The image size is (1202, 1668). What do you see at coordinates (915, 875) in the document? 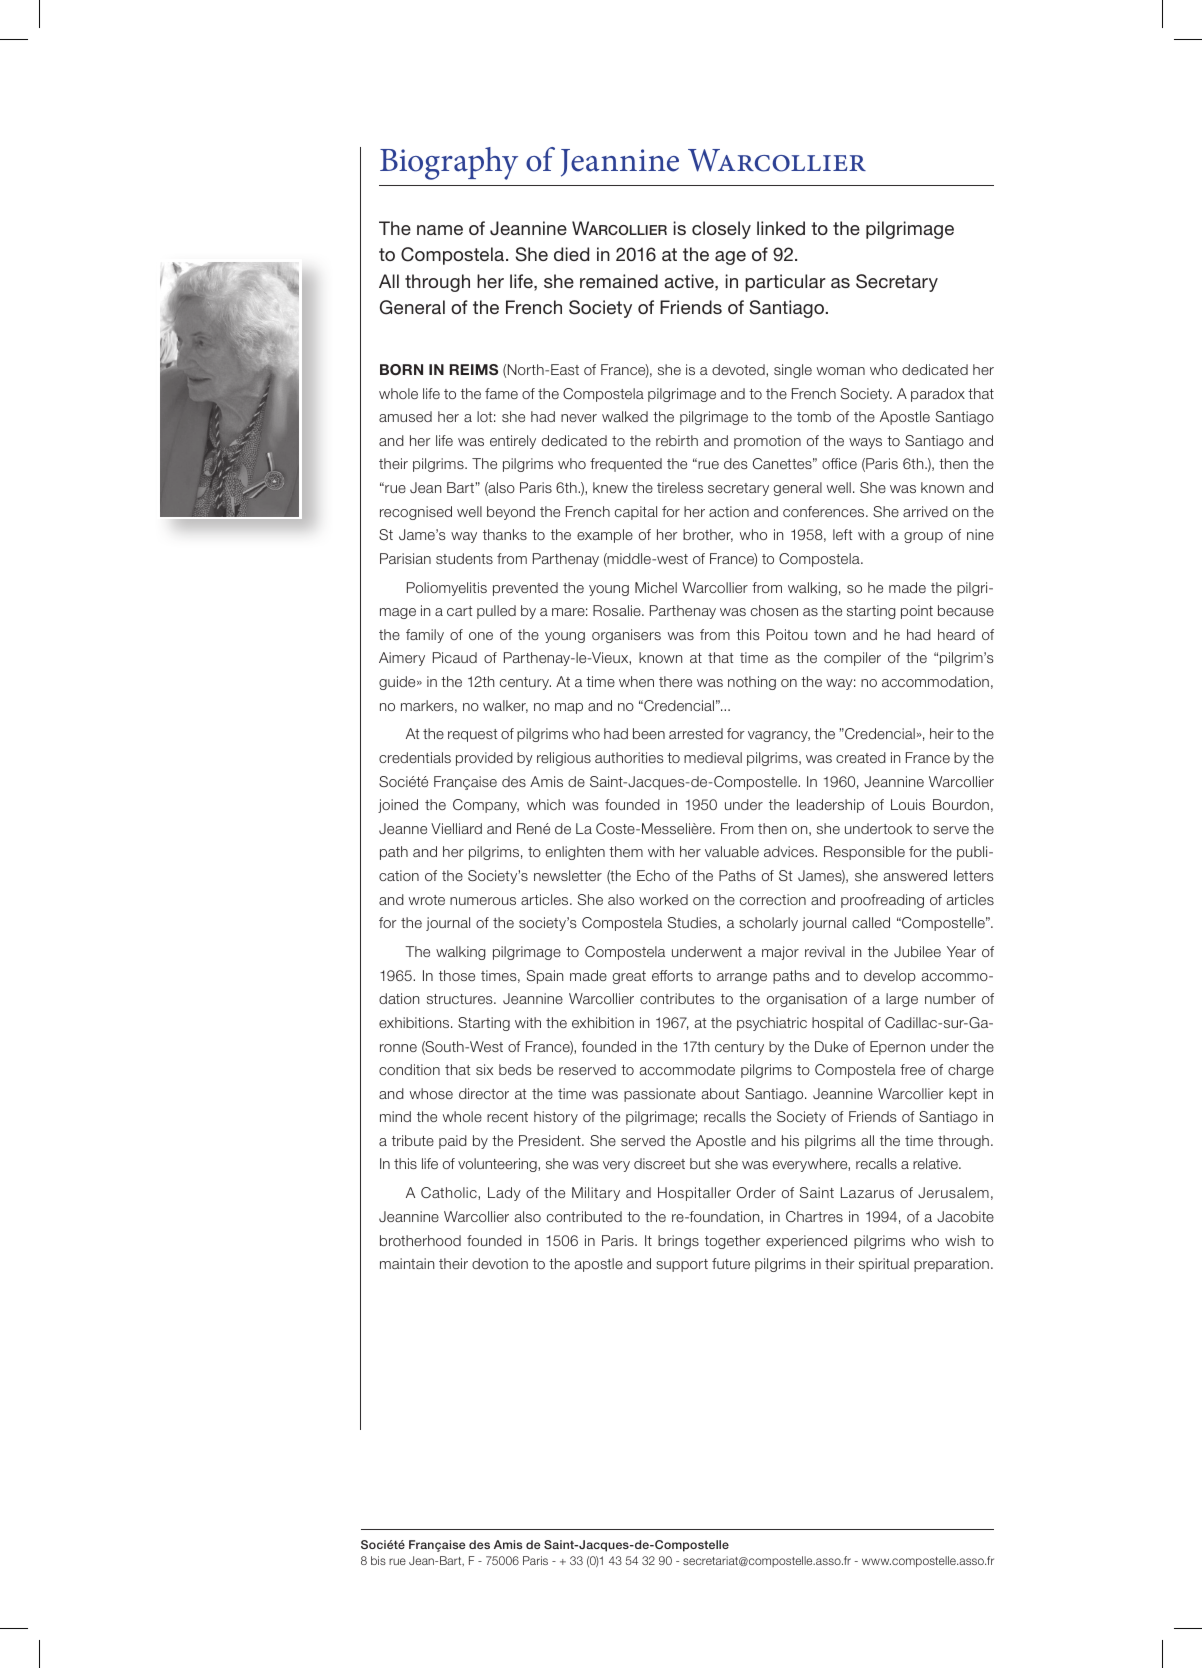
I see `answered` at bounding box center [915, 875].
